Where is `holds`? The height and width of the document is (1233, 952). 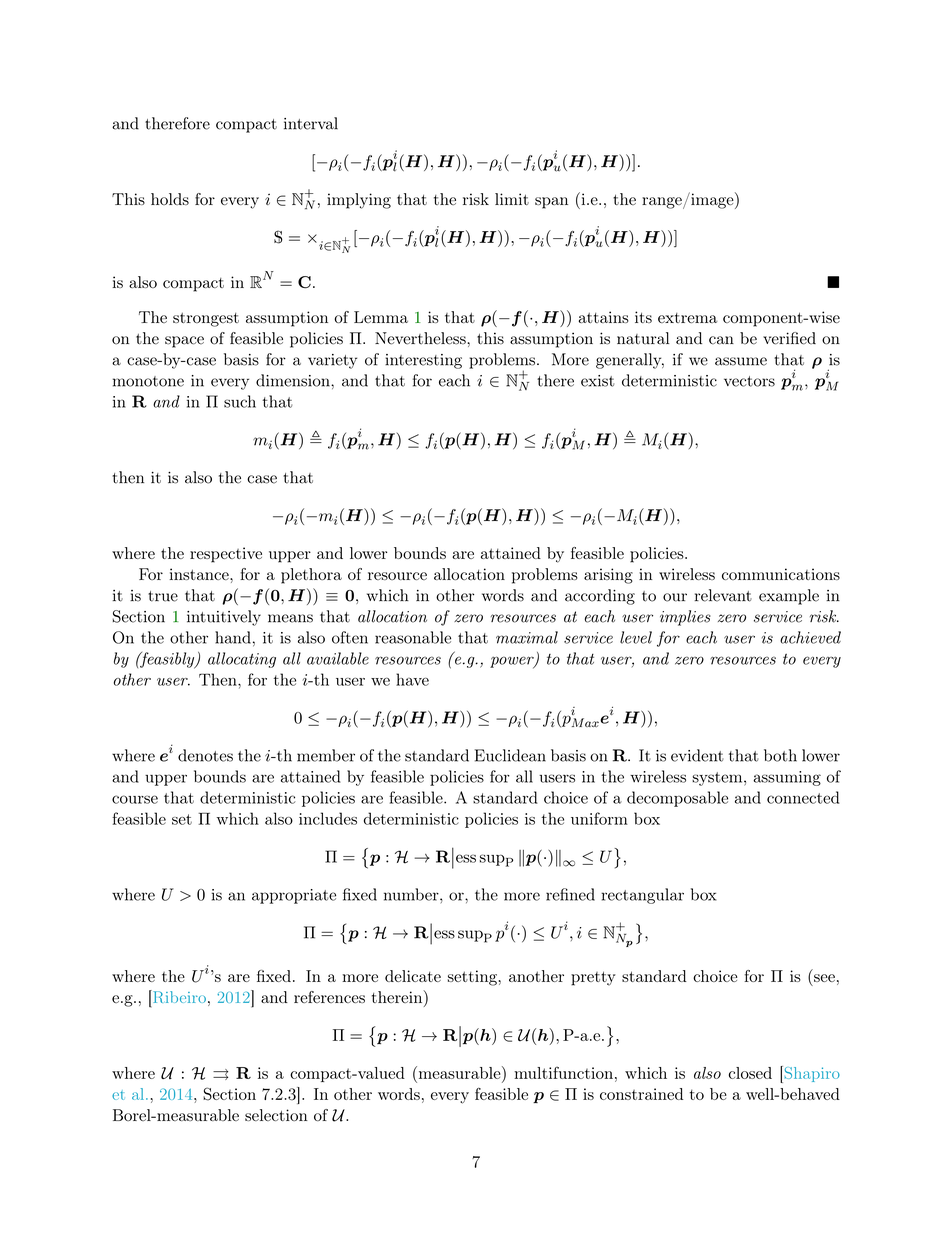 holds is located at coordinates (170, 199).
